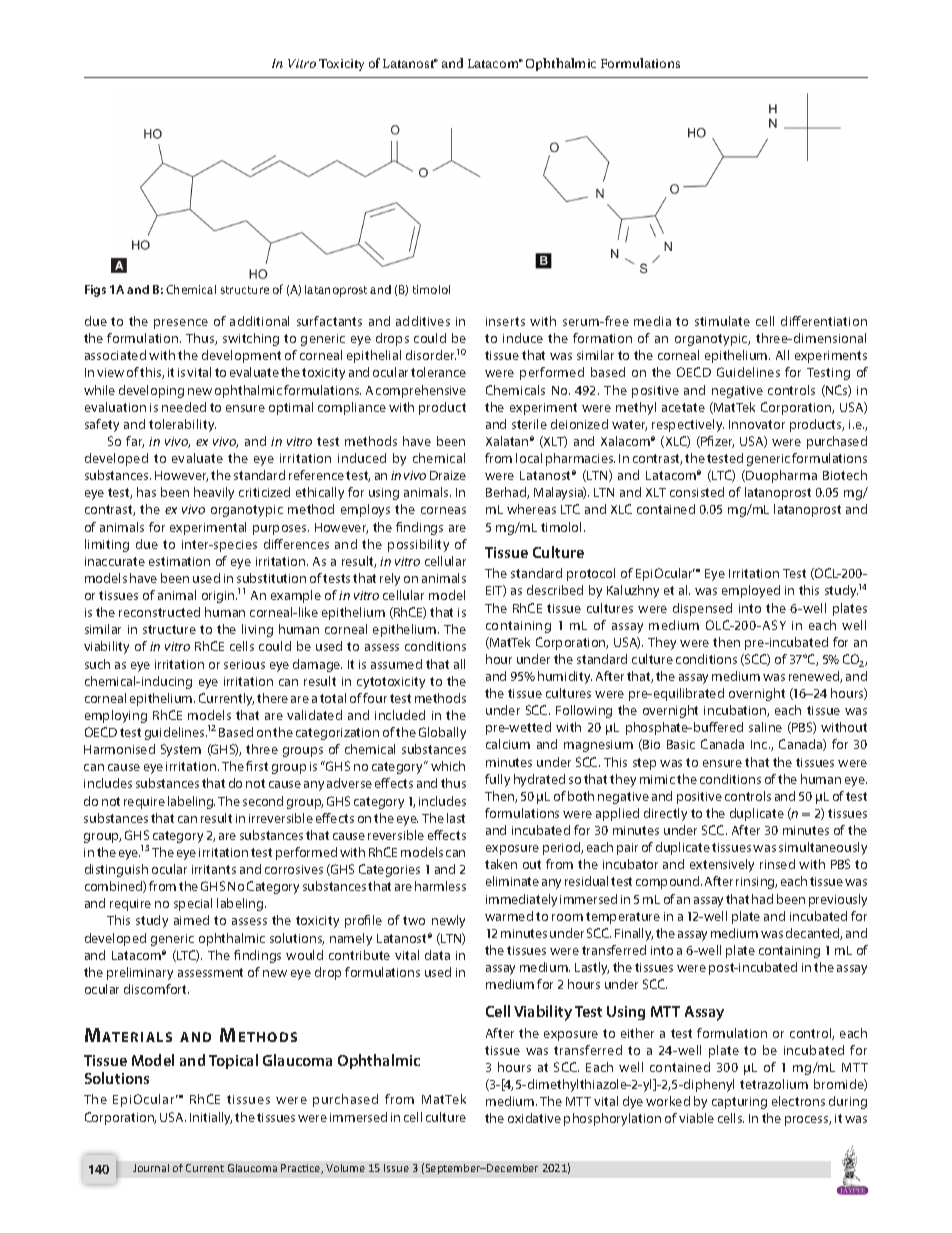  I want to click on capturing, so click(739, 1103).
